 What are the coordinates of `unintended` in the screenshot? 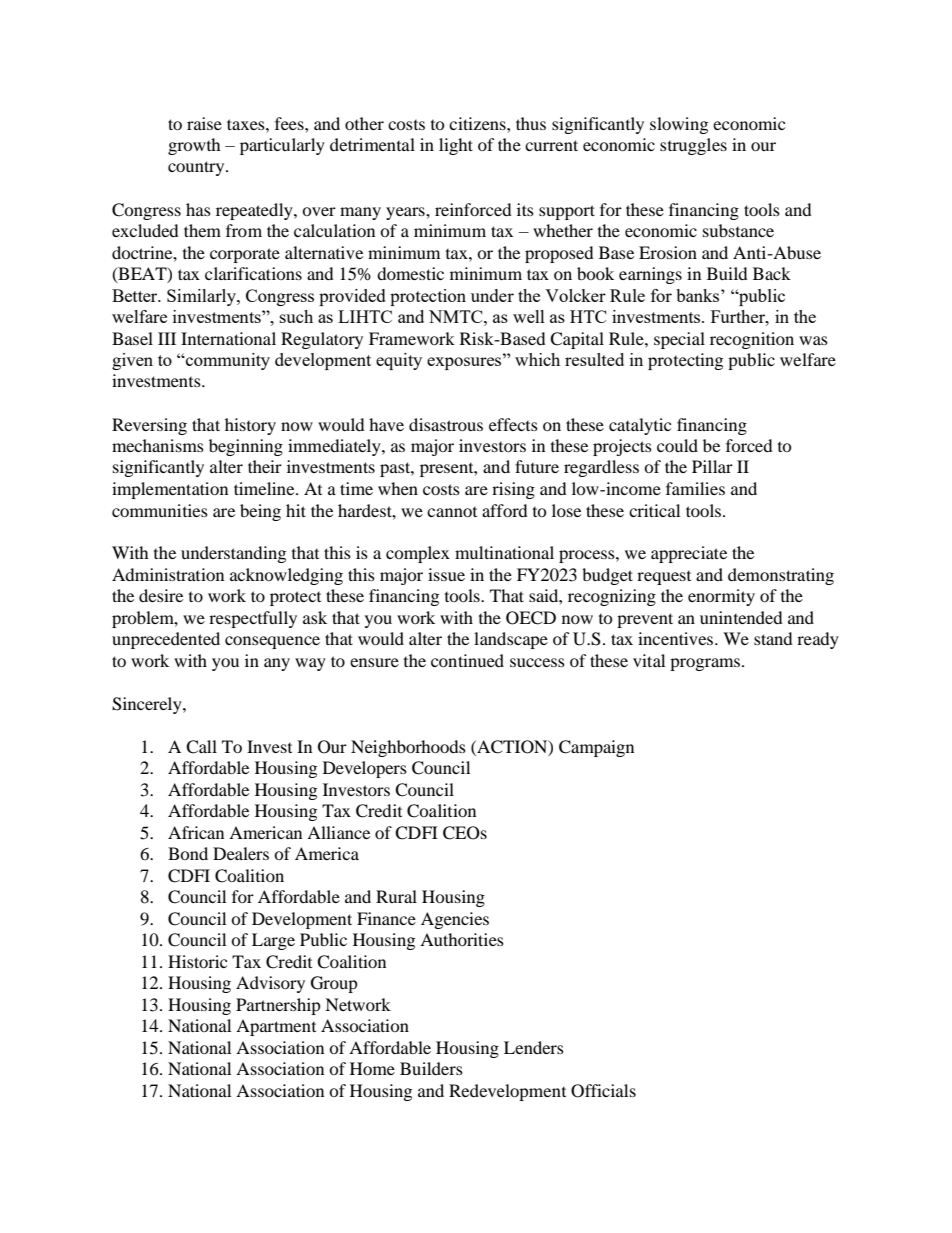 It's located at (741, 617).
